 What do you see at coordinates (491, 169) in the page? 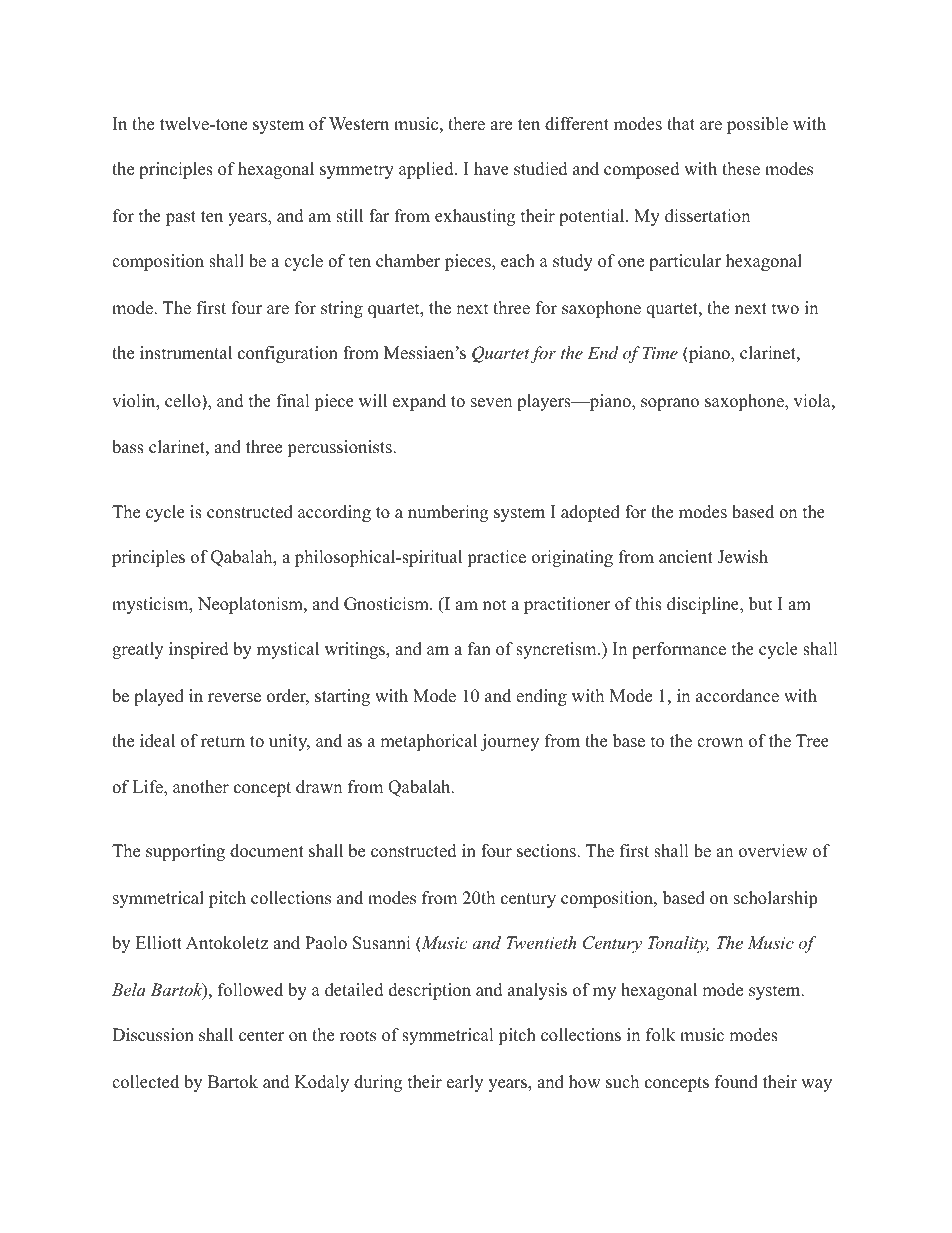
I see `have` at bounding box center [491, 169].
